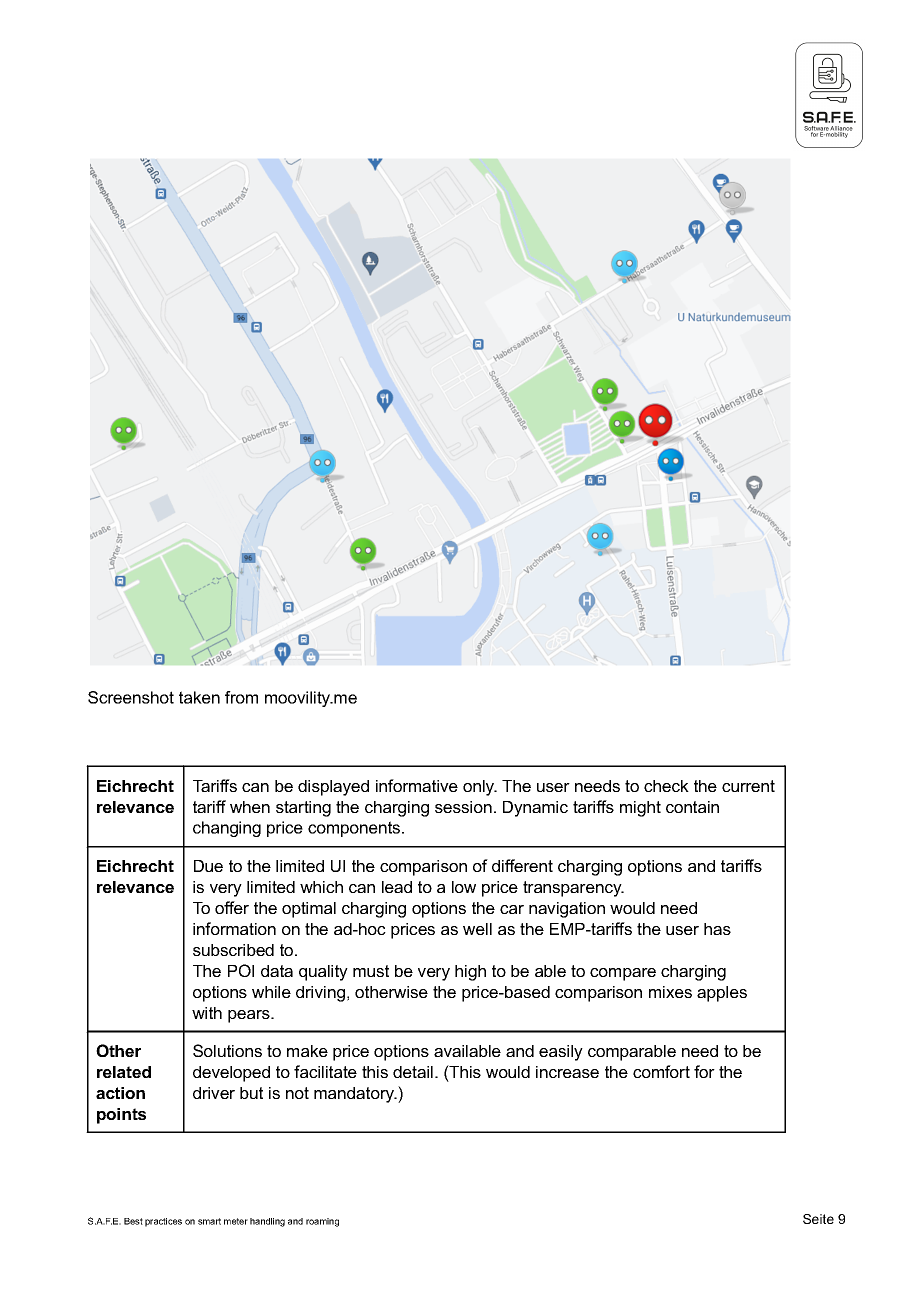 This document has width=924, height=1307. I want to click on current, so click(748, 786).
